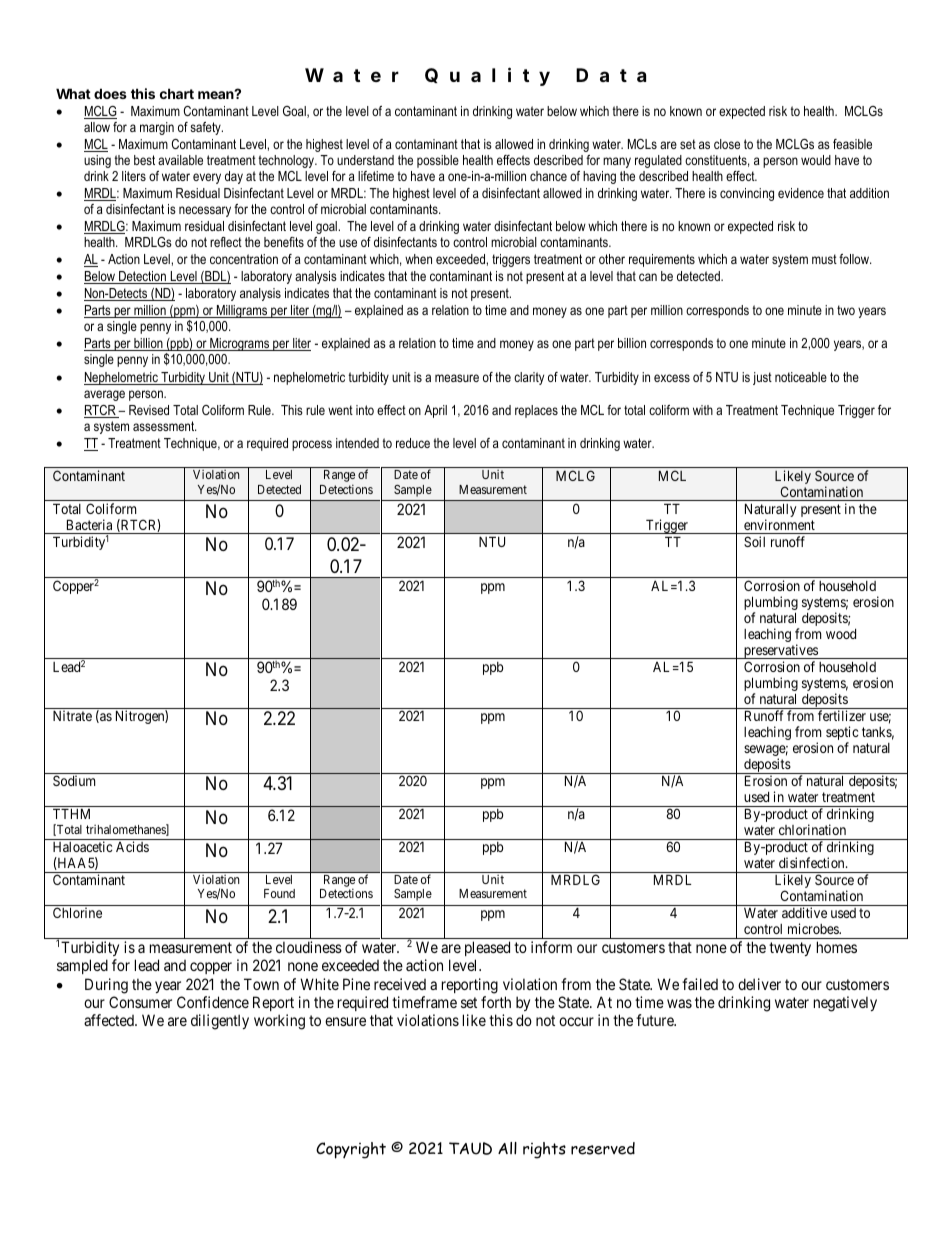  I want to click on Nitrate, so click(72, 715).
